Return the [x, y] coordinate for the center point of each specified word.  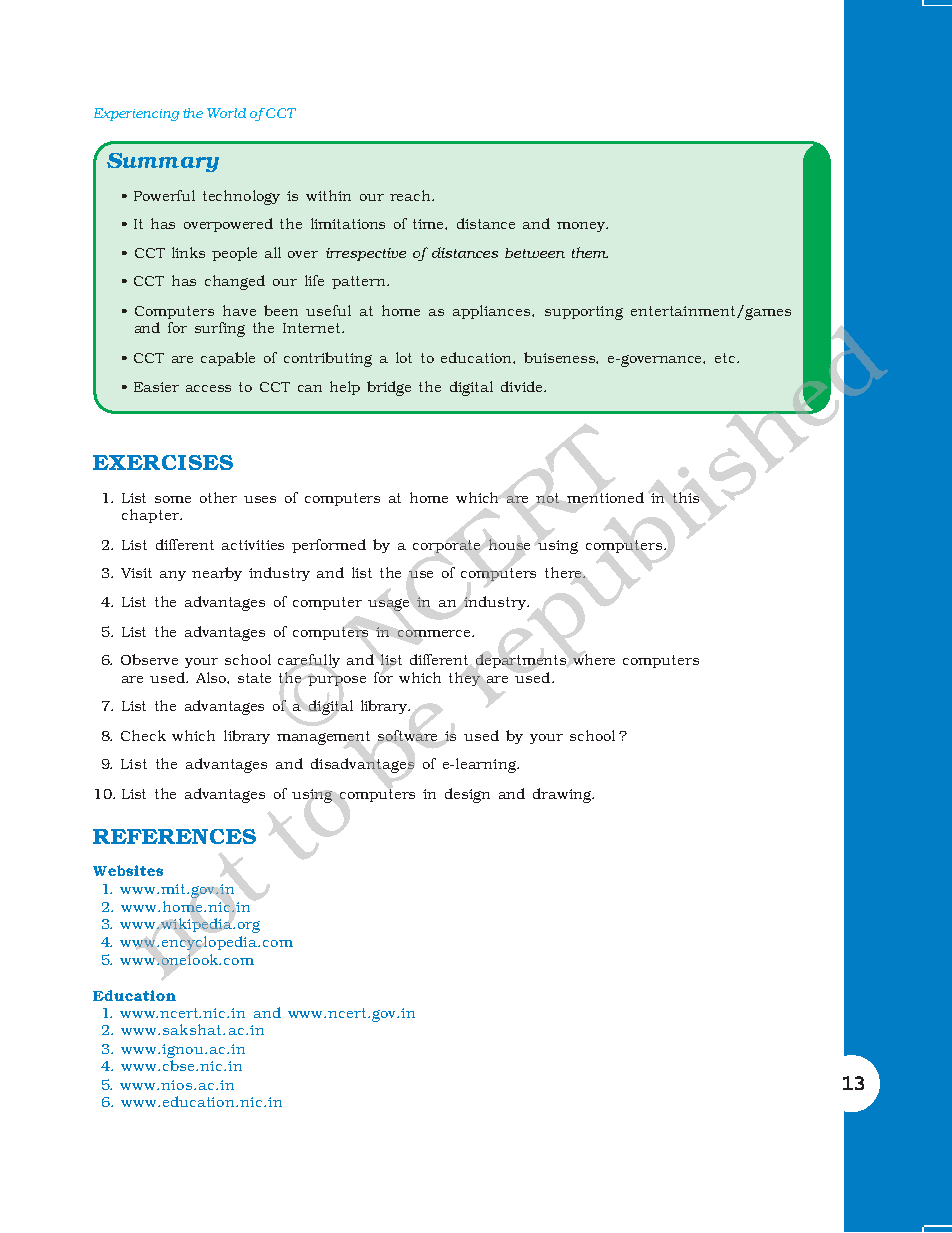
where [594, 659]
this [686, 497]
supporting [584, 313]
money [582, 227]
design [467, 795]
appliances [493, 312]
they [464, 679]
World [226, 113]
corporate [446, 546]
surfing [220, 329]
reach [411, 195]
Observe [149, 659]
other [218, 497]
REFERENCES [174, 836]
